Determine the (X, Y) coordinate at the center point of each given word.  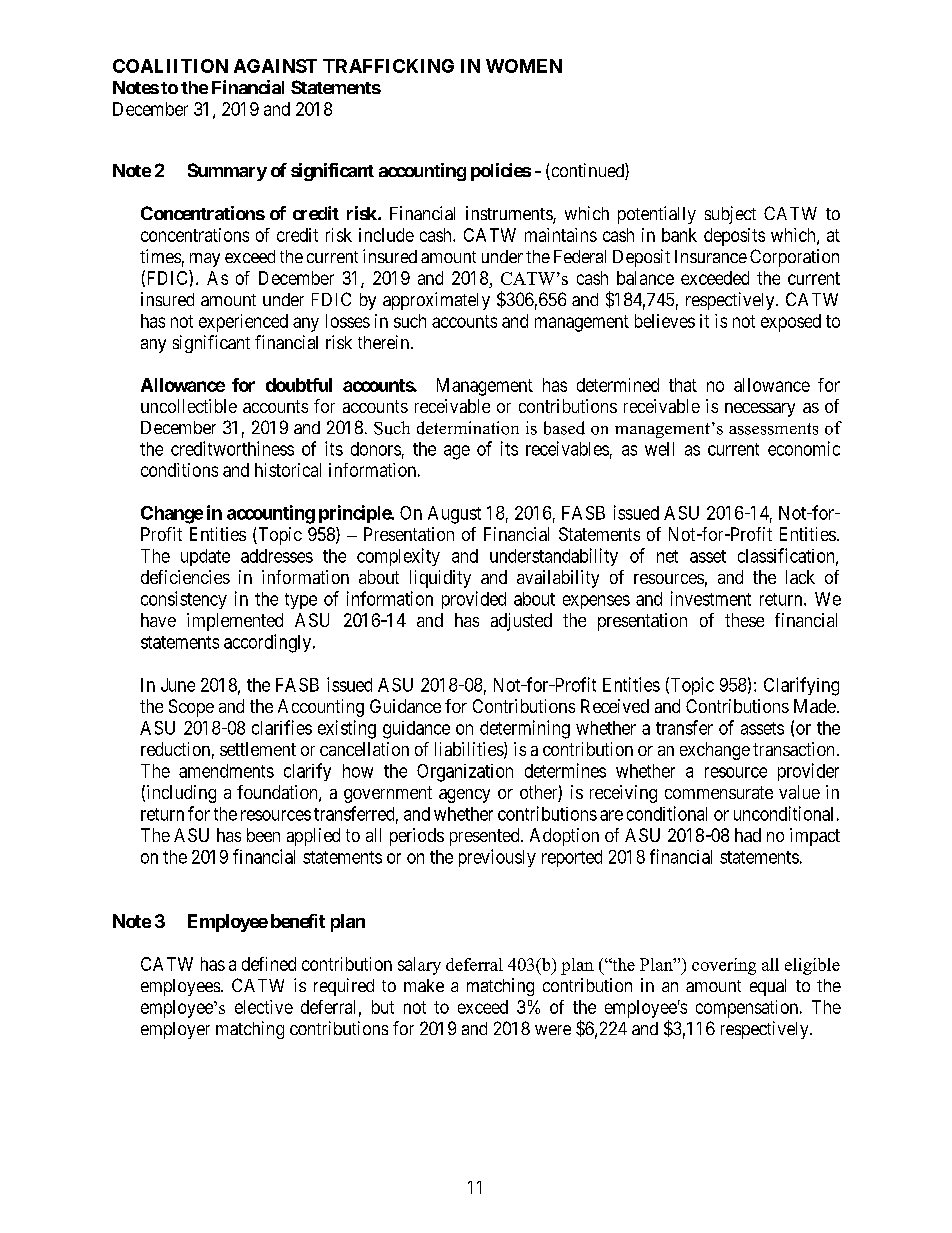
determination (468, 428)
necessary (760, 410)
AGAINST (275, 66)
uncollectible (189, 406)
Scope (191, 708)
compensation (748, 1009)
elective (264, 1007)
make (424, 985)
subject (730, 215)
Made (816, 706)
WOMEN (524, 66)
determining (525, 729)
